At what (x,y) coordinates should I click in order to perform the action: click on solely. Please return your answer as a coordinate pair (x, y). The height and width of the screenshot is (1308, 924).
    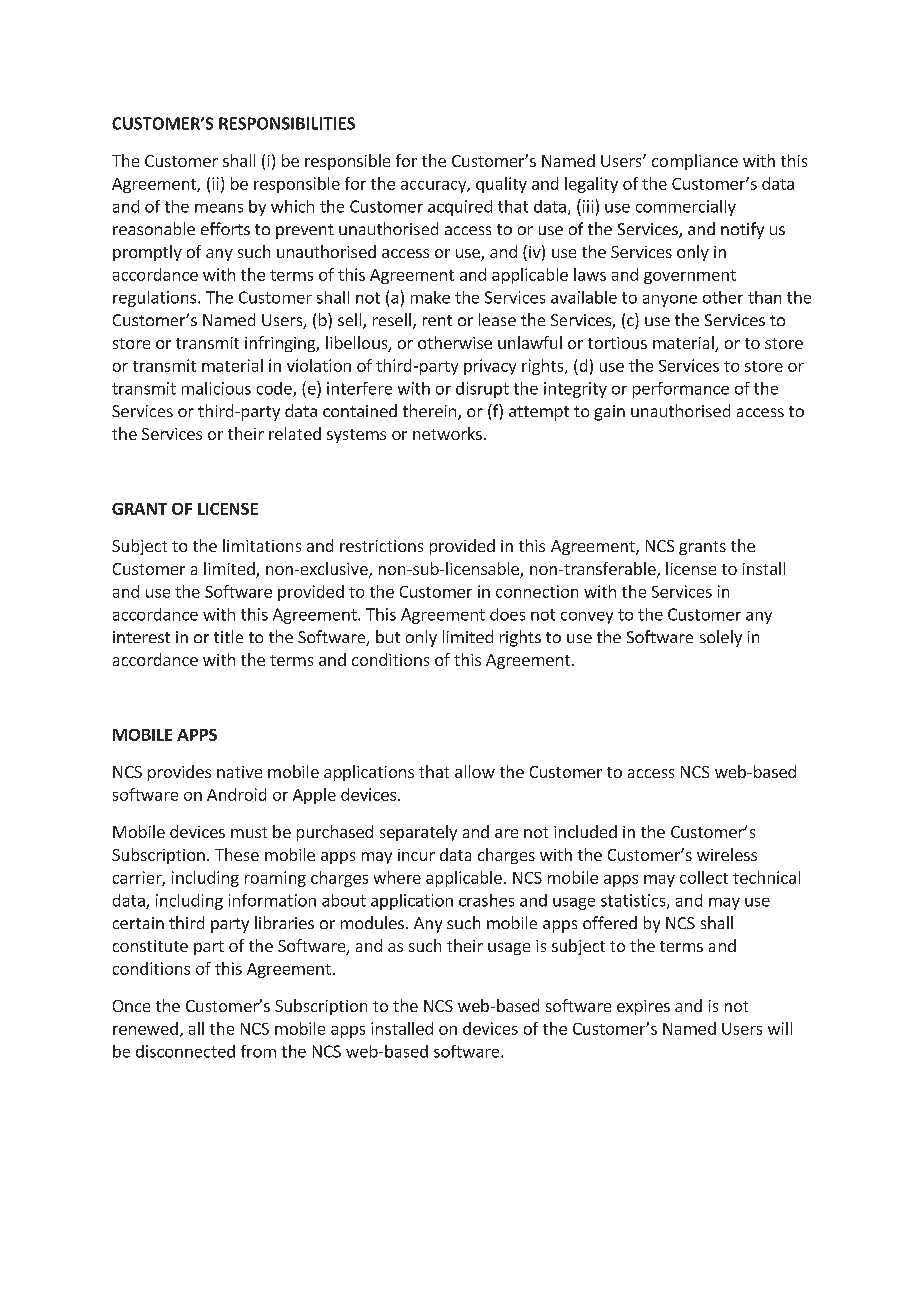
    Looking at the image, I should click on (721, 638).
